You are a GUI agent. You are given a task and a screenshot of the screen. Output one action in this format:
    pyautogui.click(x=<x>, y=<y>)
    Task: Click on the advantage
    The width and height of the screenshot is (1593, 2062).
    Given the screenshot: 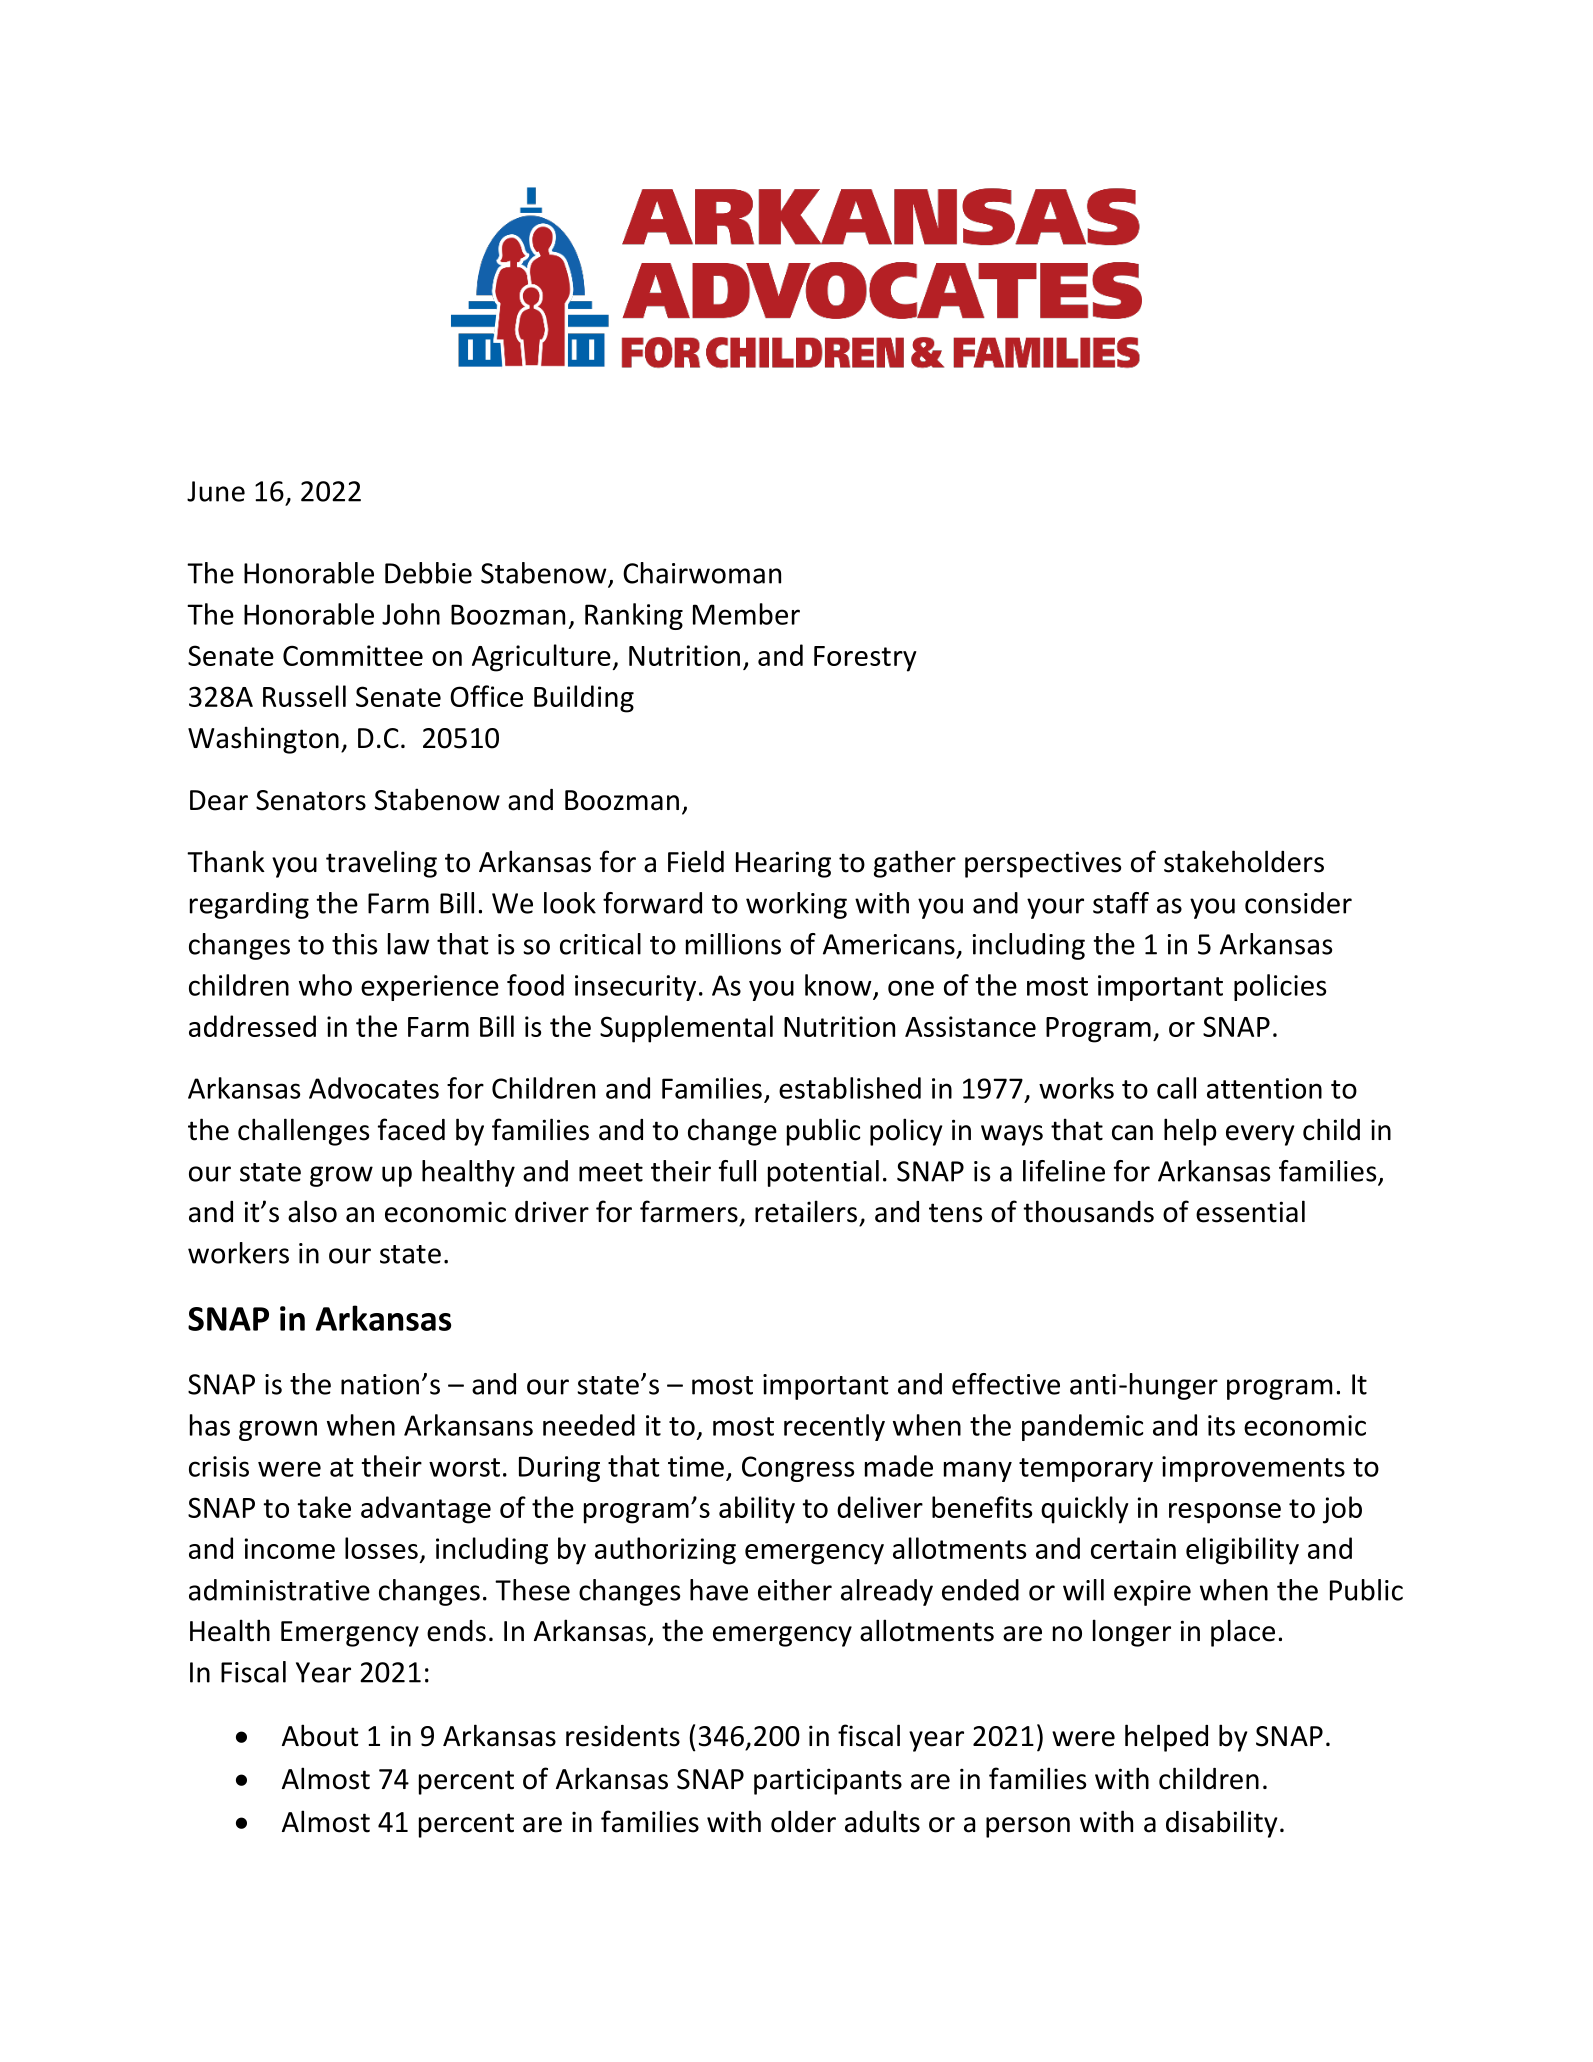 What is the action you would take?
    pyautogui.click(x=426, y=1510)
